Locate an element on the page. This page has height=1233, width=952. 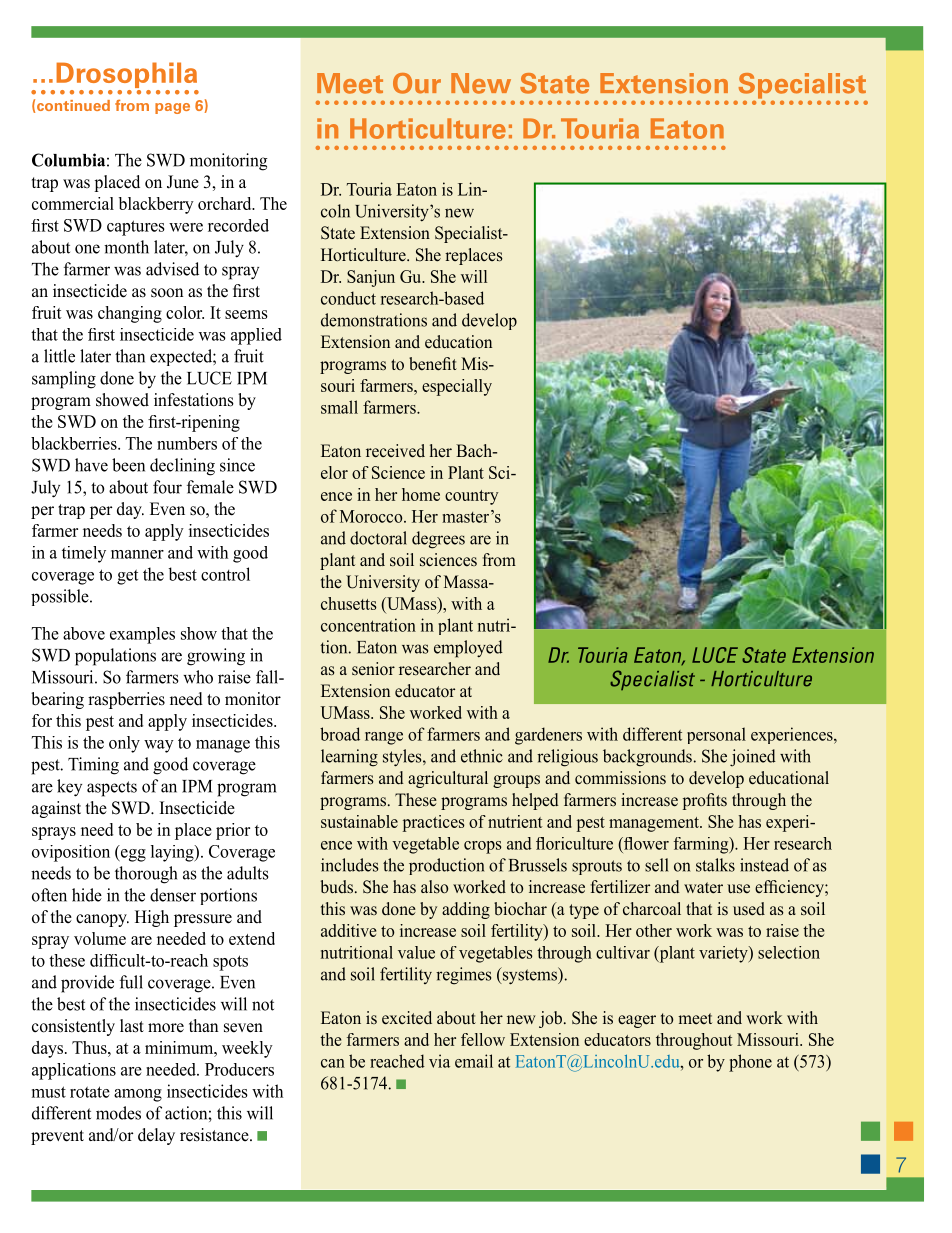
Drosophila is located at coordinates (127, 76).
